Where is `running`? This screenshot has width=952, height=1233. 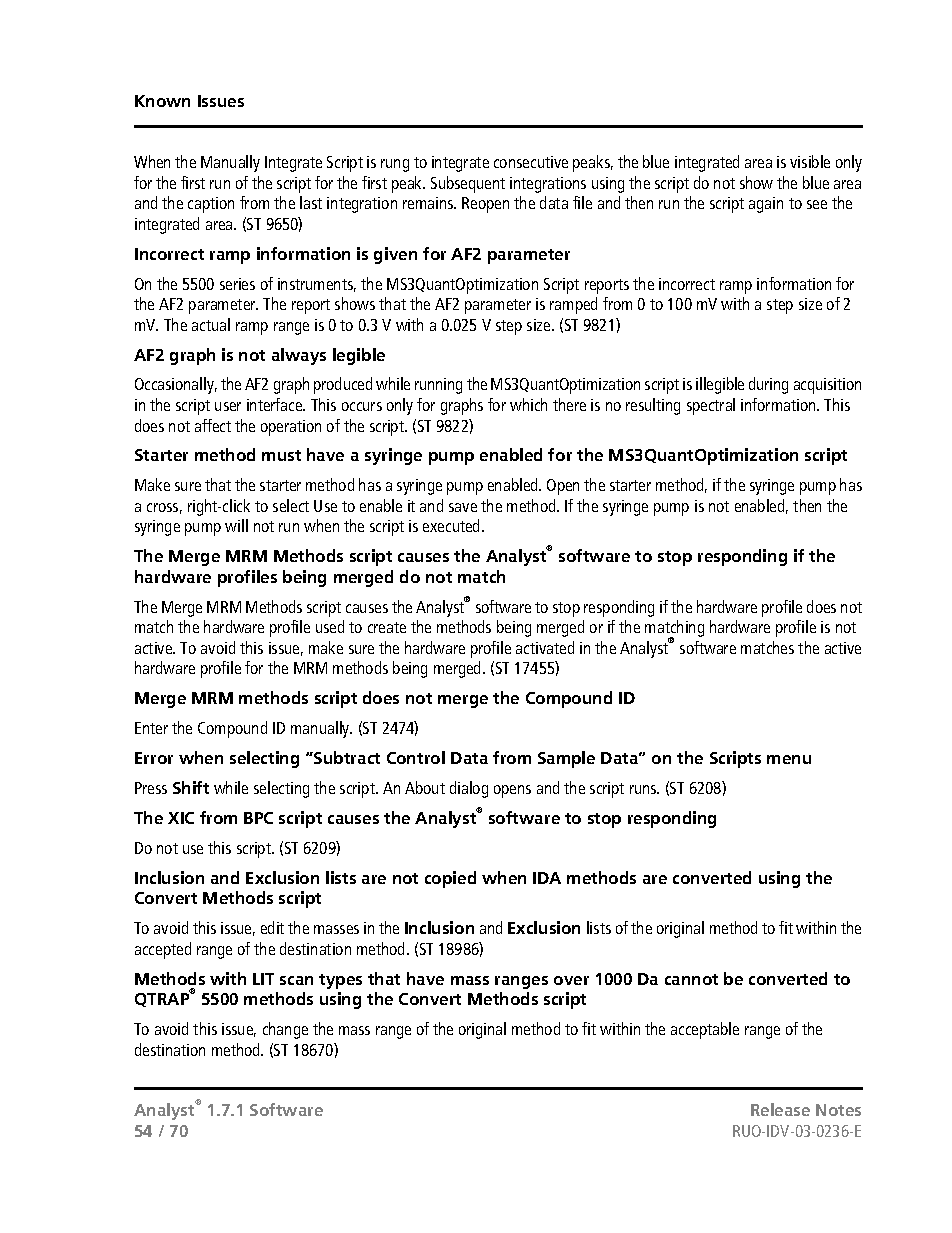 running is located at coordinates (438, 386).
